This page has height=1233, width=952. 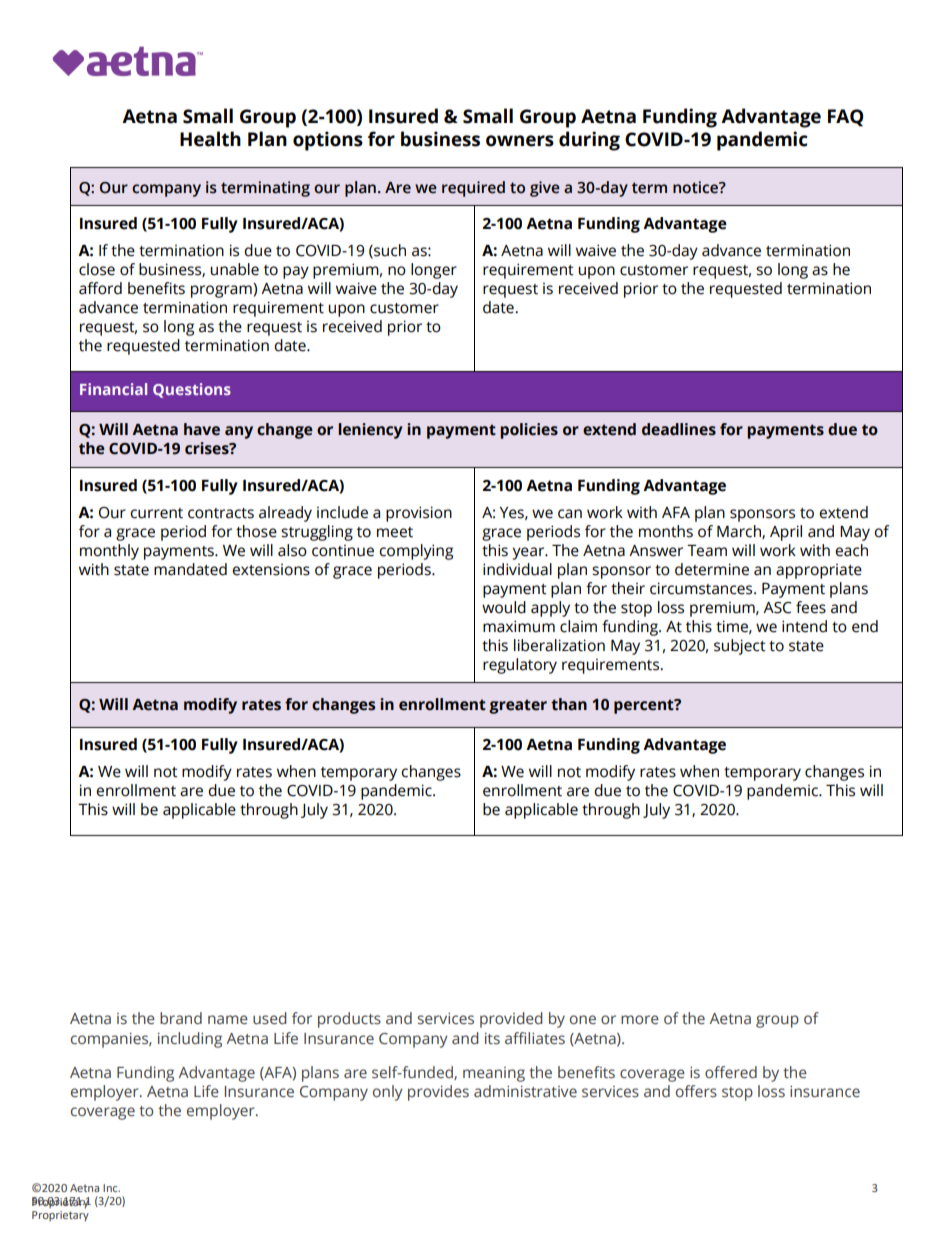 I want to click on offered, so click(x=731, y=1072).
